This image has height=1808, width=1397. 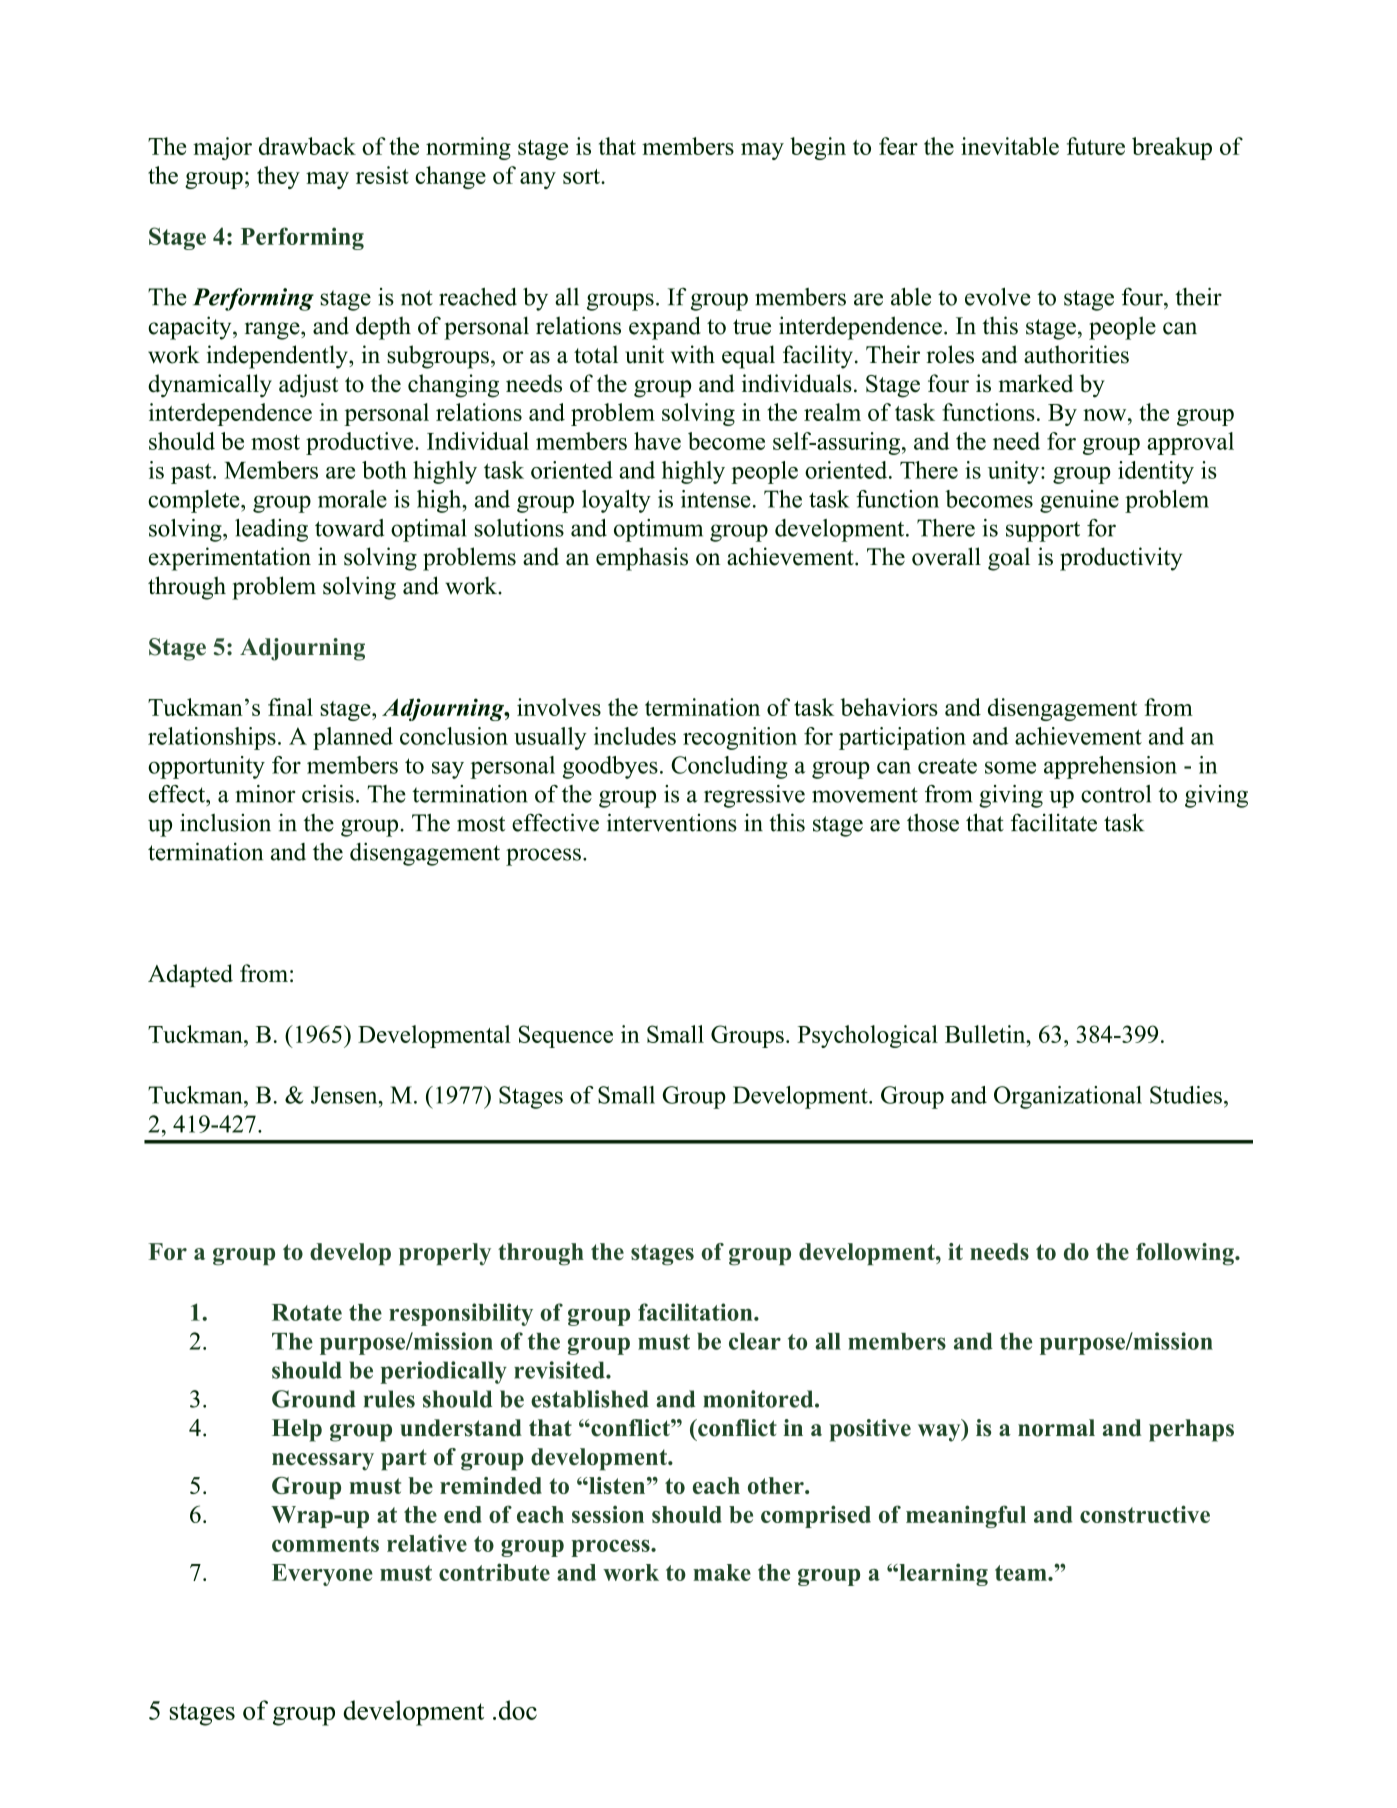 I want to click on morale, so click(x=352, y=499).
